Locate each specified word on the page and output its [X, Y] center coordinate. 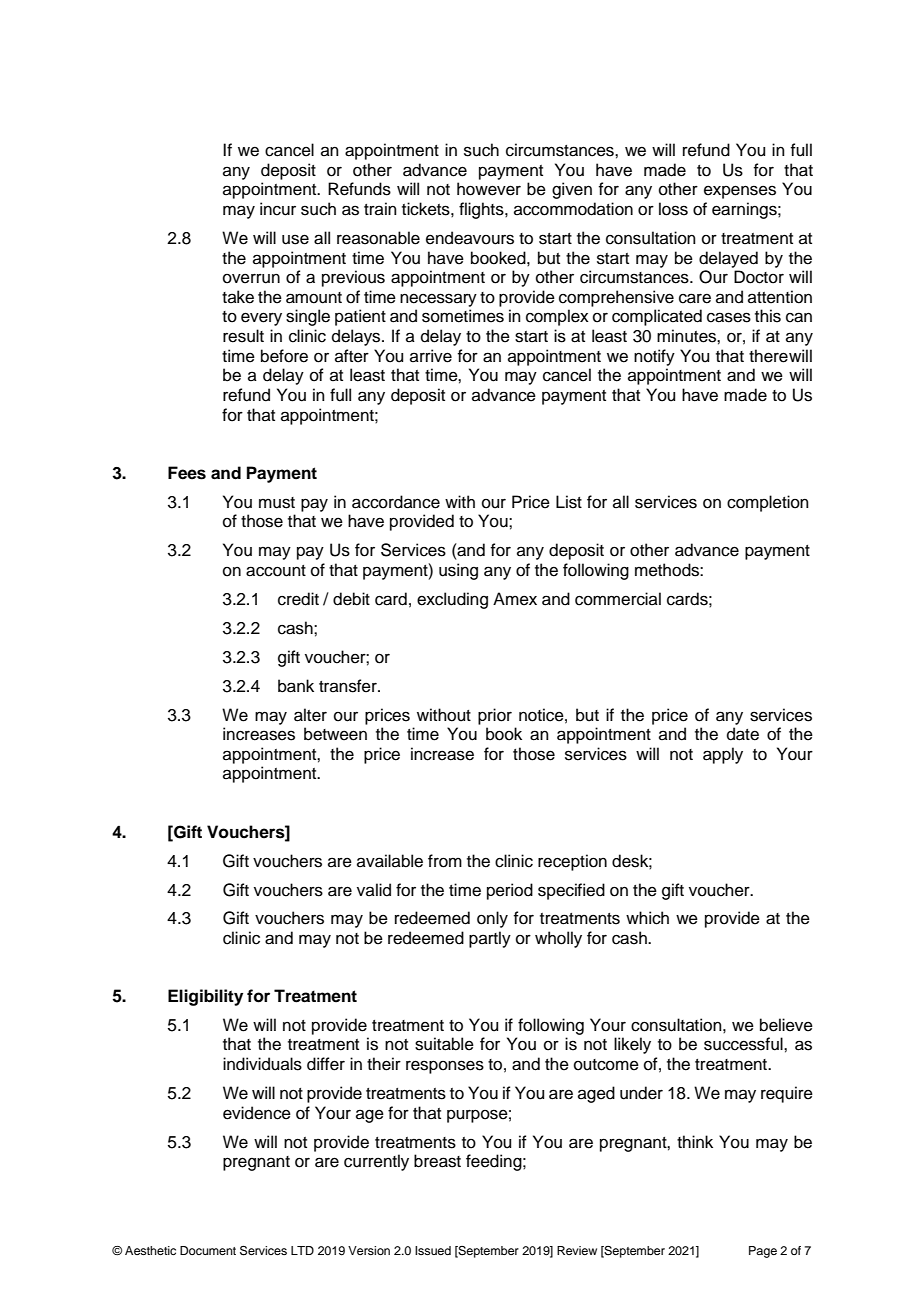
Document [208, 1250]
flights [482, 210]
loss [673, 209]
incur [278, 209]
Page [763, 1252]
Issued [433, 1250]
